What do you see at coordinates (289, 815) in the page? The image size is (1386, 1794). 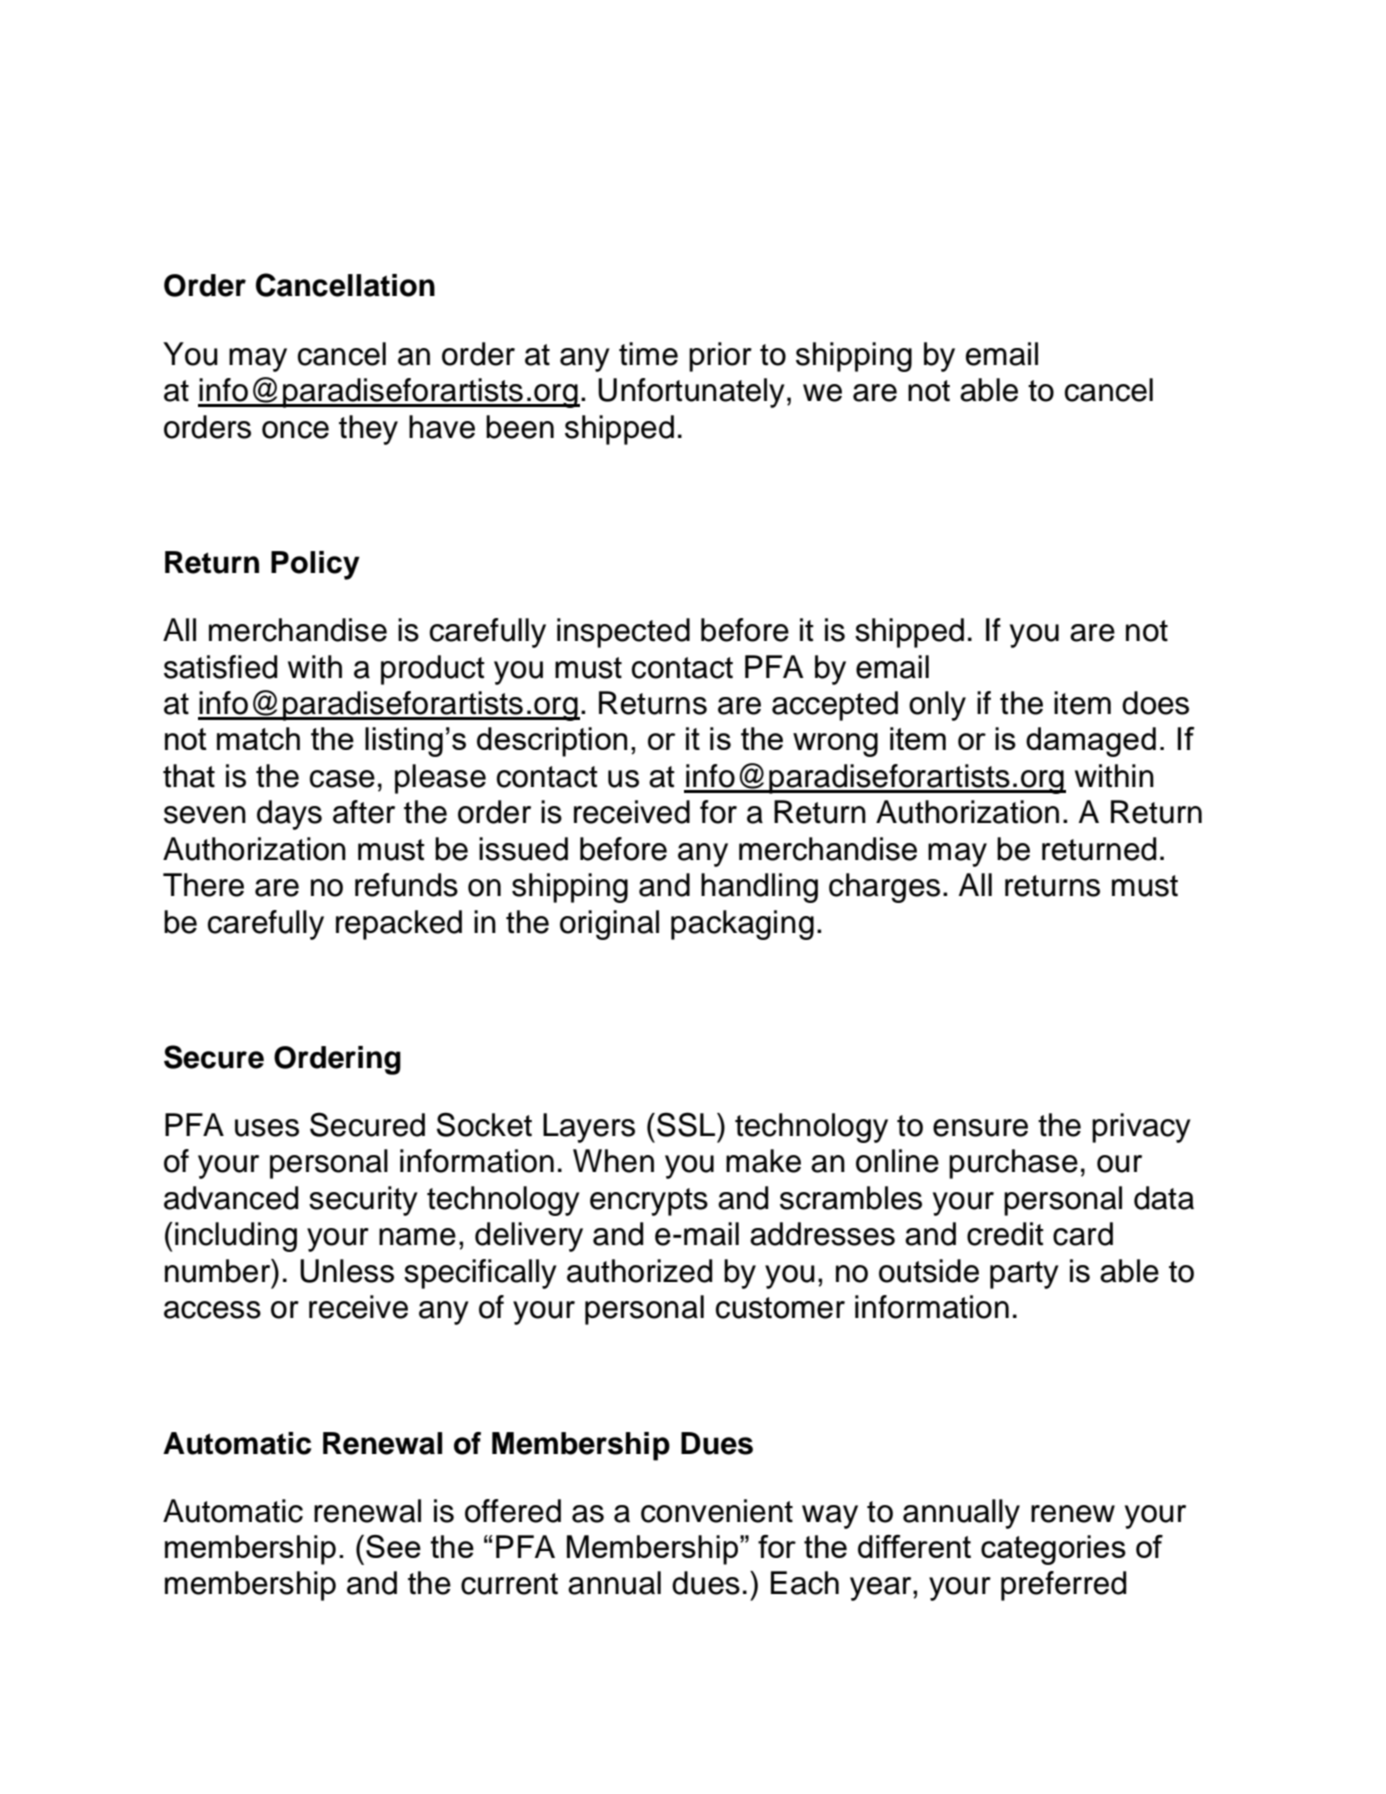 I see `days` at bounding box center [289, 815].
